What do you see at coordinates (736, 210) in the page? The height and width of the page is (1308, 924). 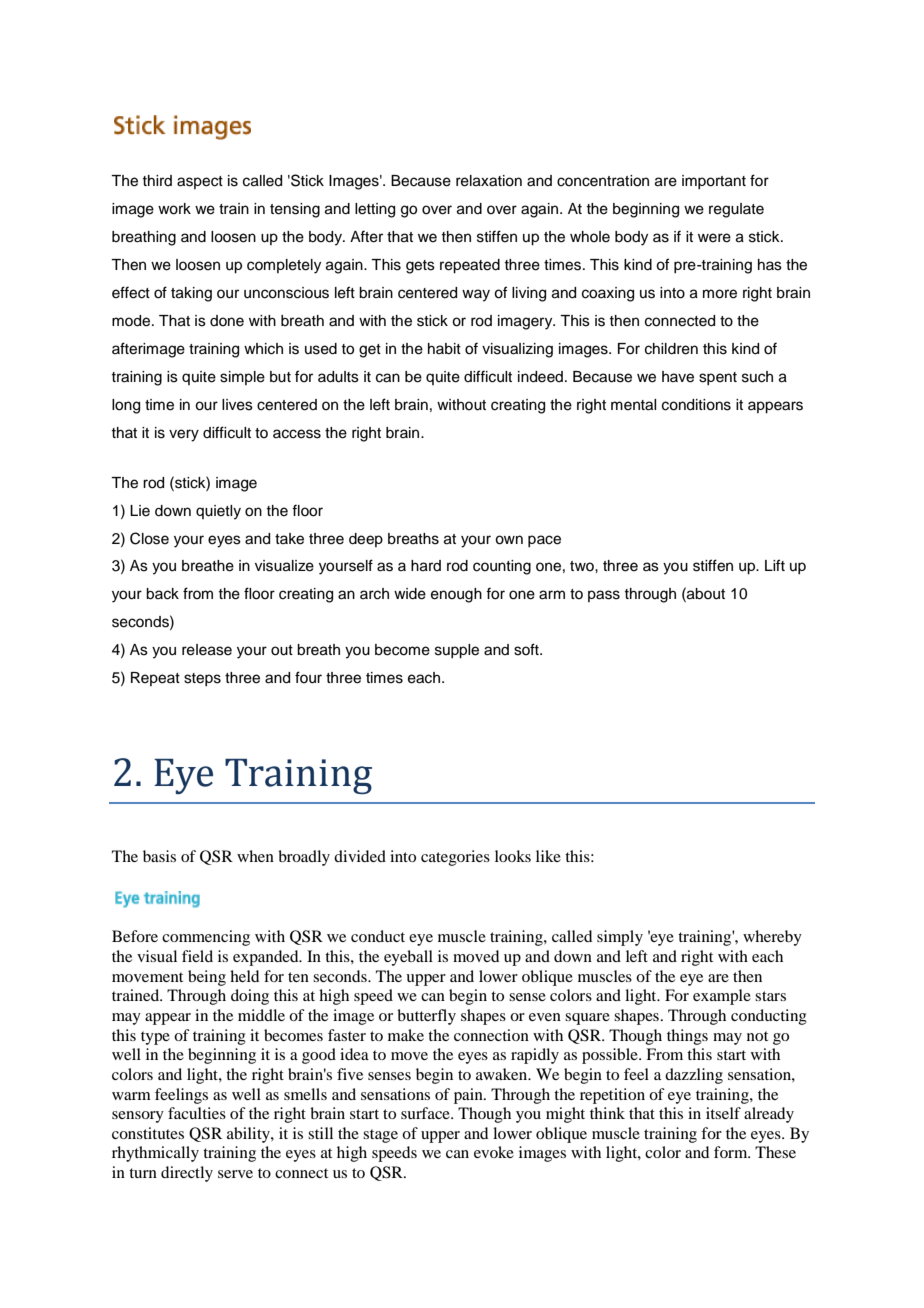 I see `regulate` at bounding box center [736, 210].
